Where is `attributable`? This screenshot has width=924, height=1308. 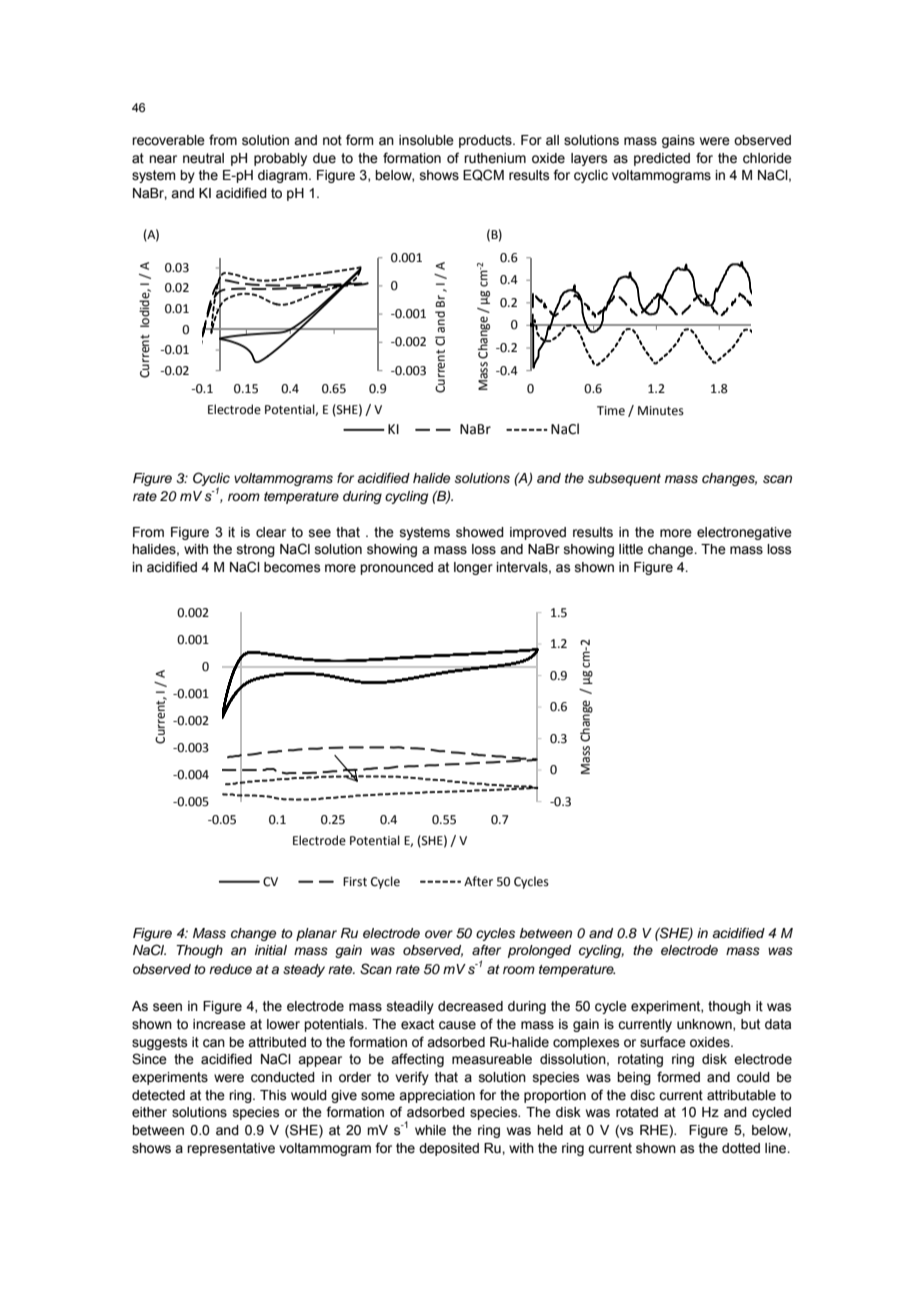 attributable is located at coordinates (741, 1095).
